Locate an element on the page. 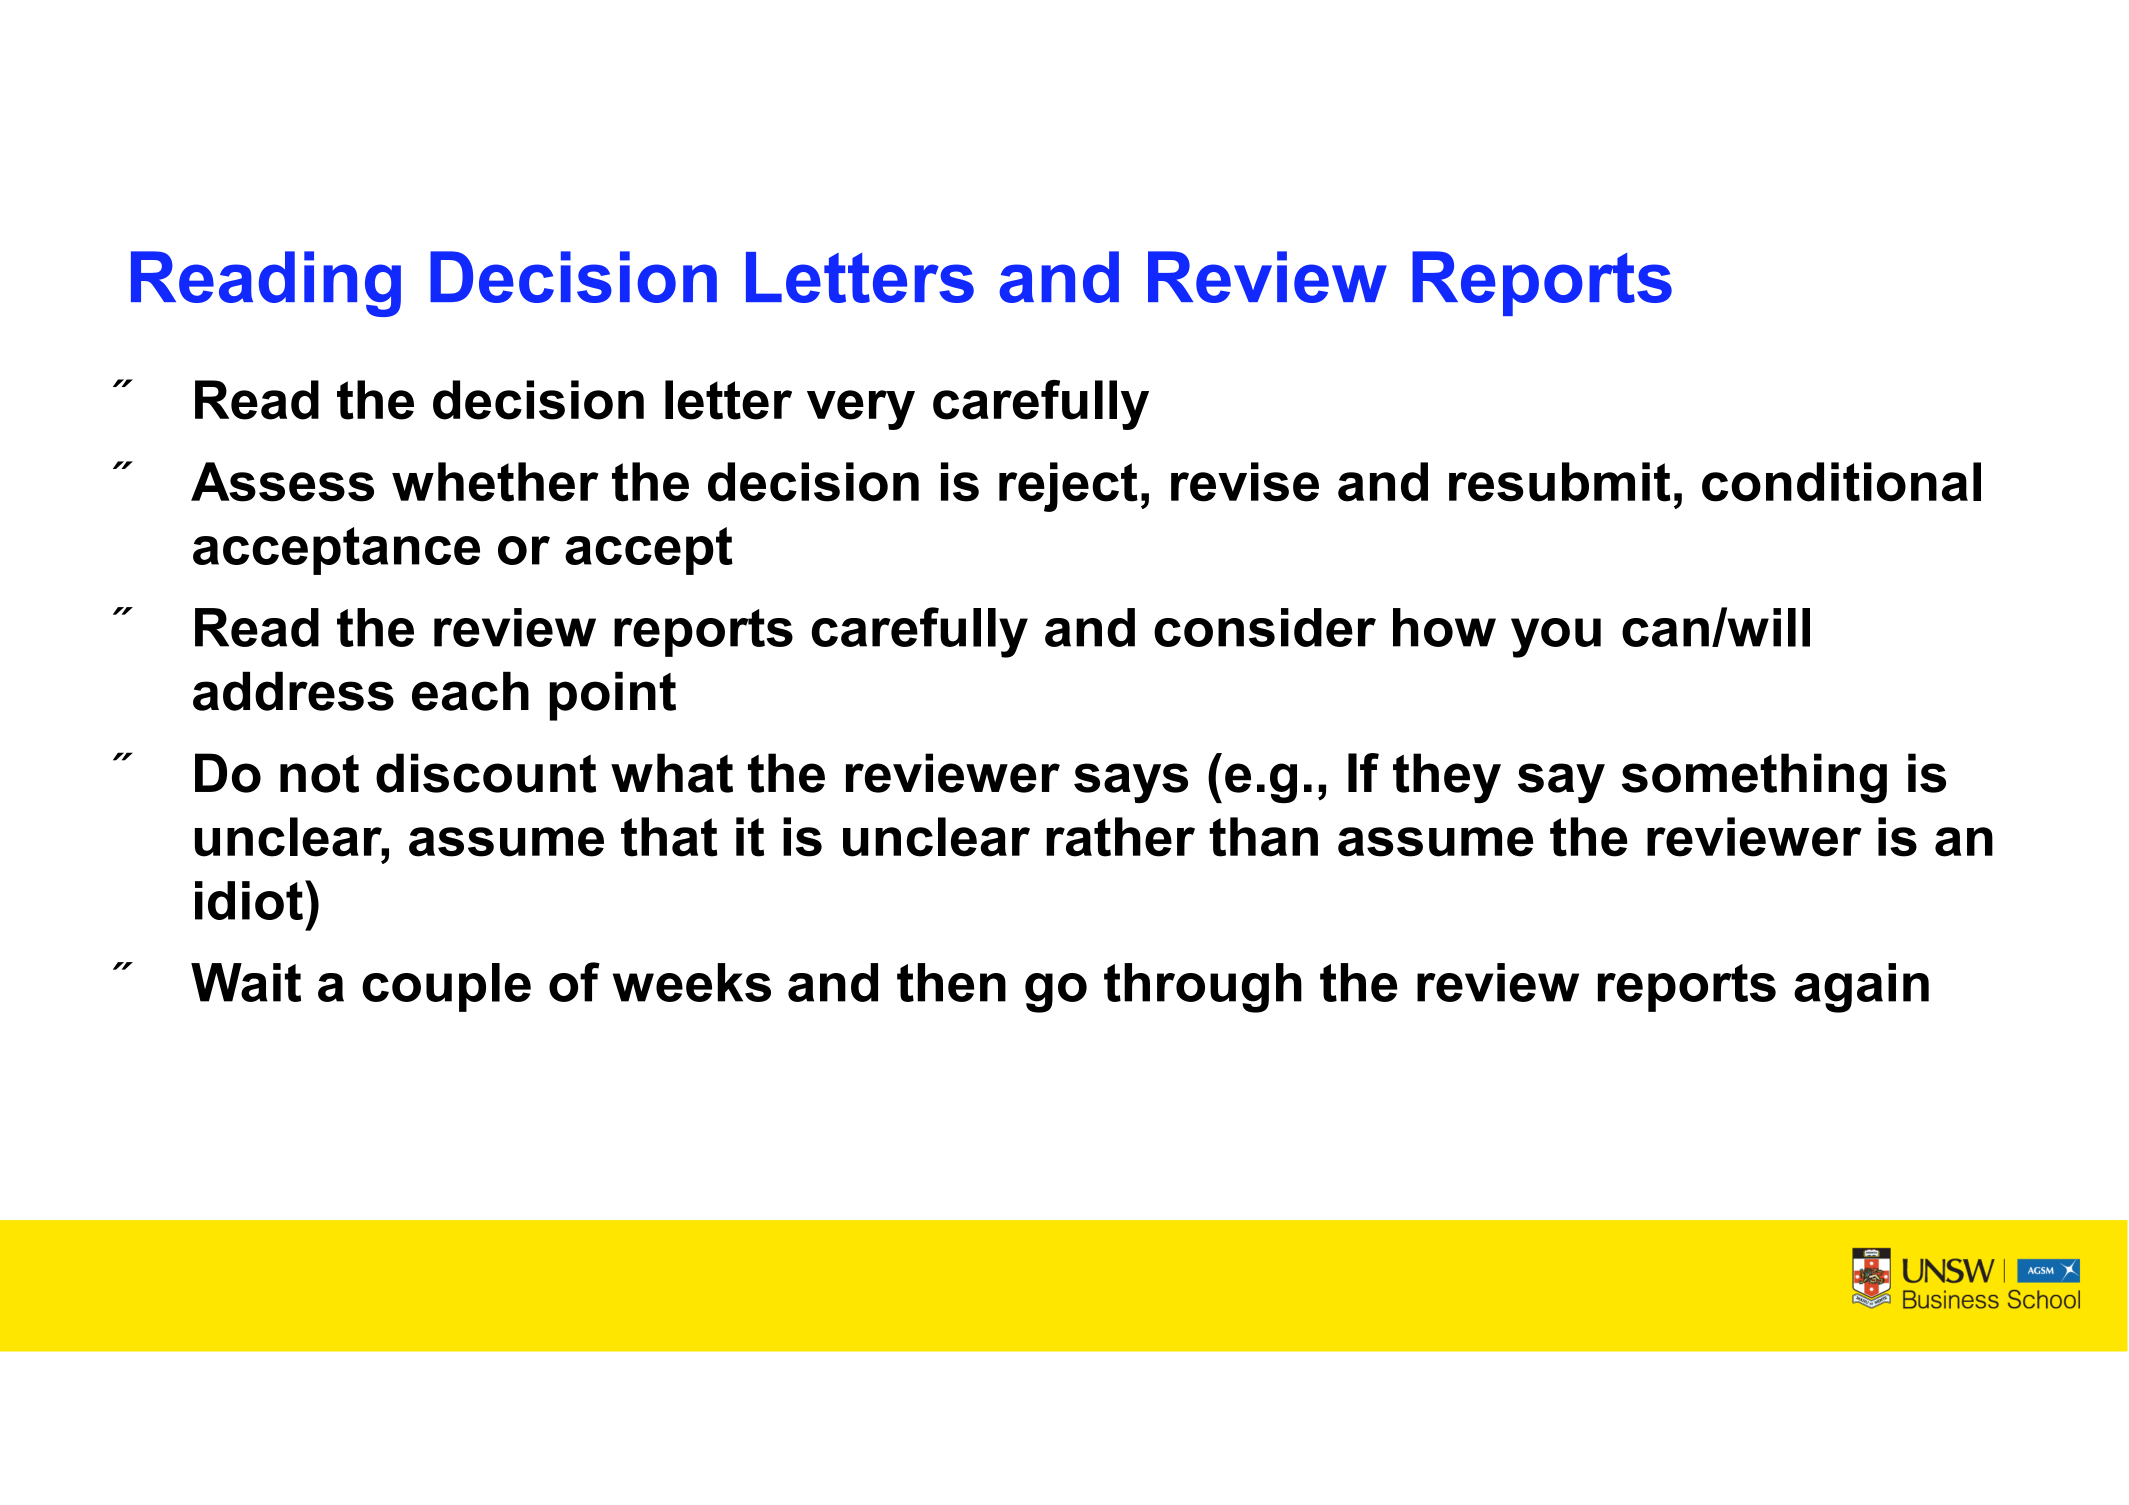  says is located at coordinates (1131, 783).
